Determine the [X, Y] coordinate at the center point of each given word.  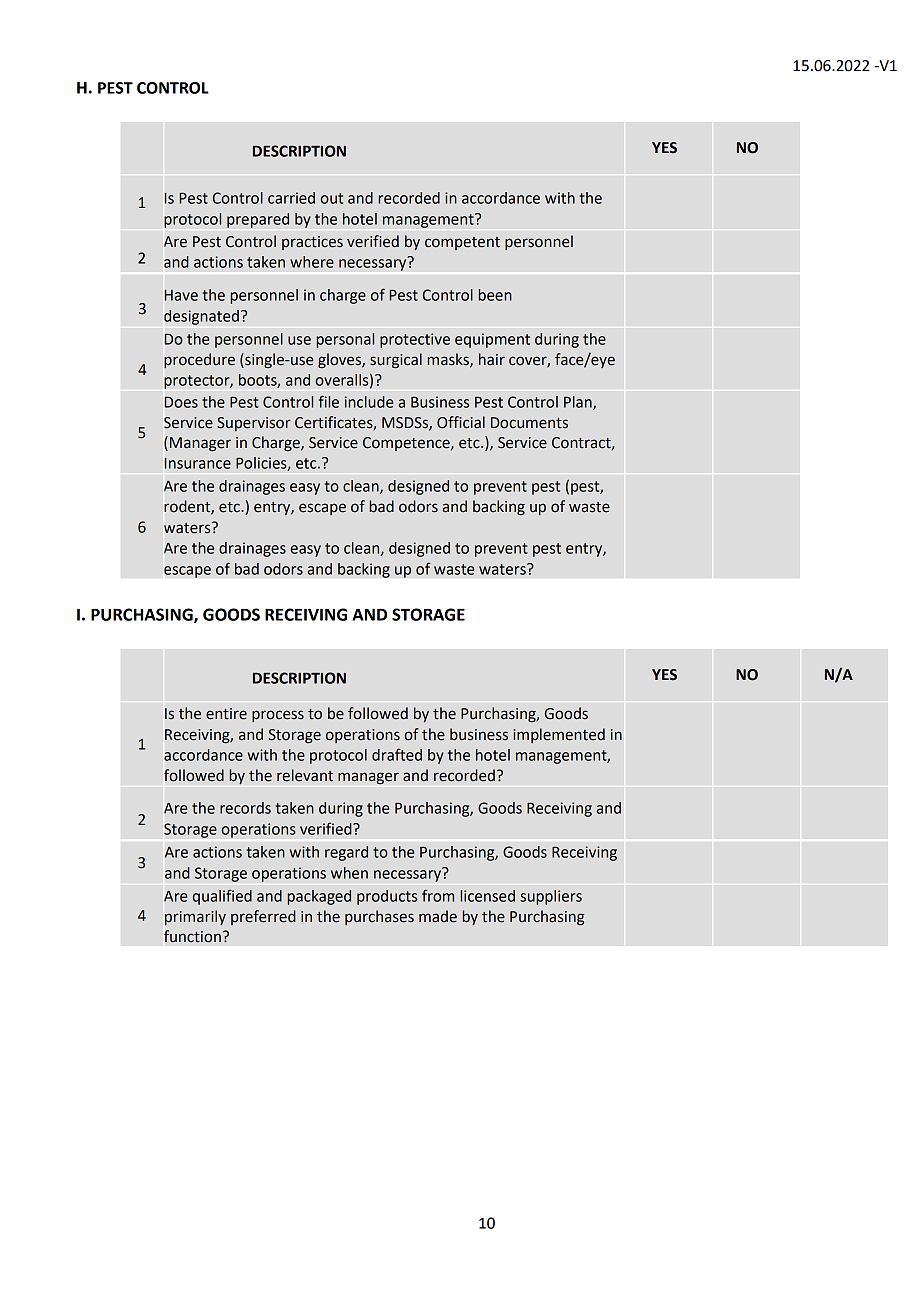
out [331, 198]
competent [462, 243]
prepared [258, 220]
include [369, 402]
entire [226, 714]
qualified [222, 897]
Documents [529, 423]
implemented [559, 735]
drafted [397, 754]
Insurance [198, 463]
